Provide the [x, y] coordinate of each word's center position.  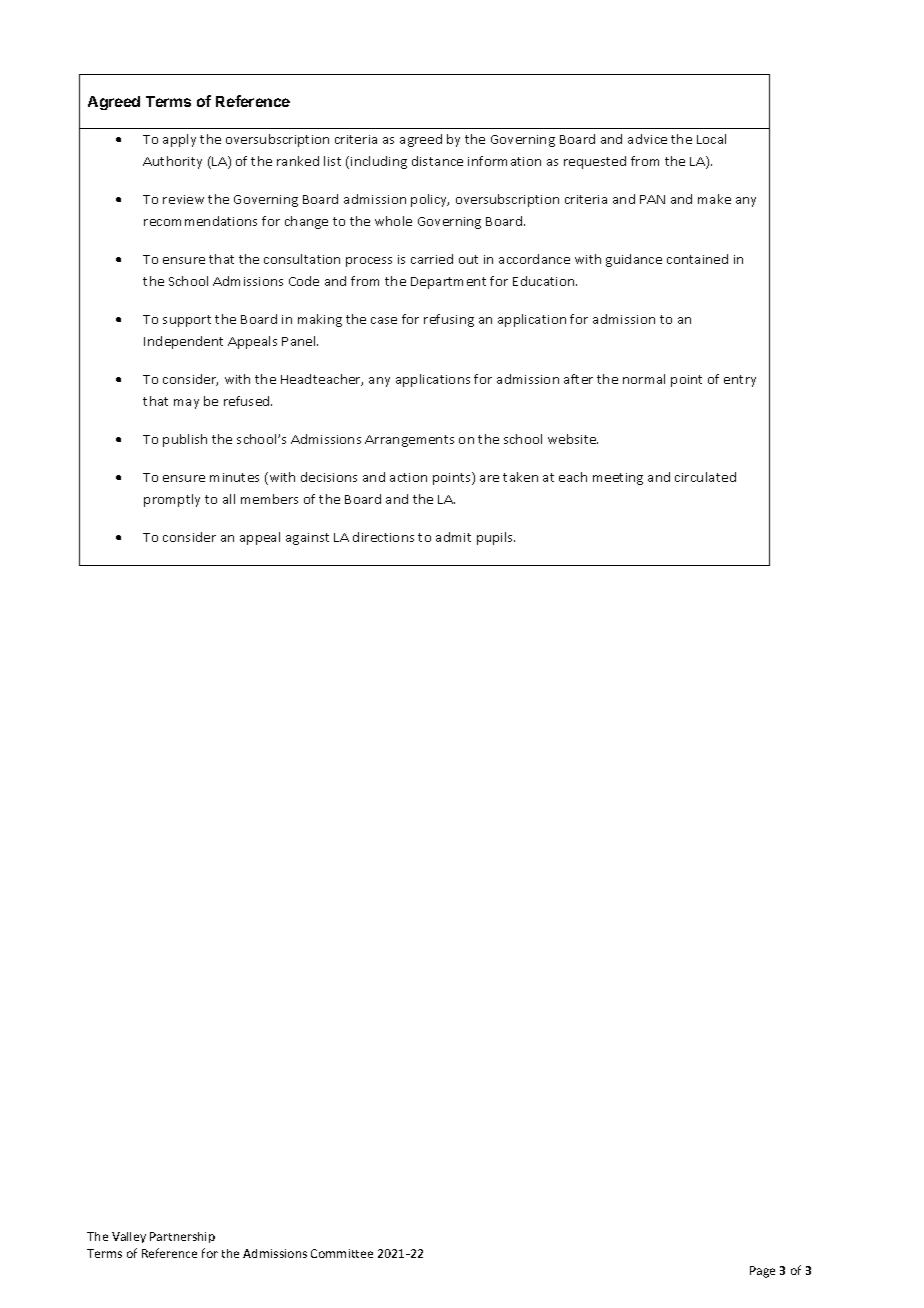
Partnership [182, 1237]
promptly [172, 500]
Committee [342, 1253]
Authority [172, 162]
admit [453, 537]
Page [762, 1272]
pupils [496, 538]
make [714, 199]
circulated [705, 477]
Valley [129, 1237]
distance [437, 161]
